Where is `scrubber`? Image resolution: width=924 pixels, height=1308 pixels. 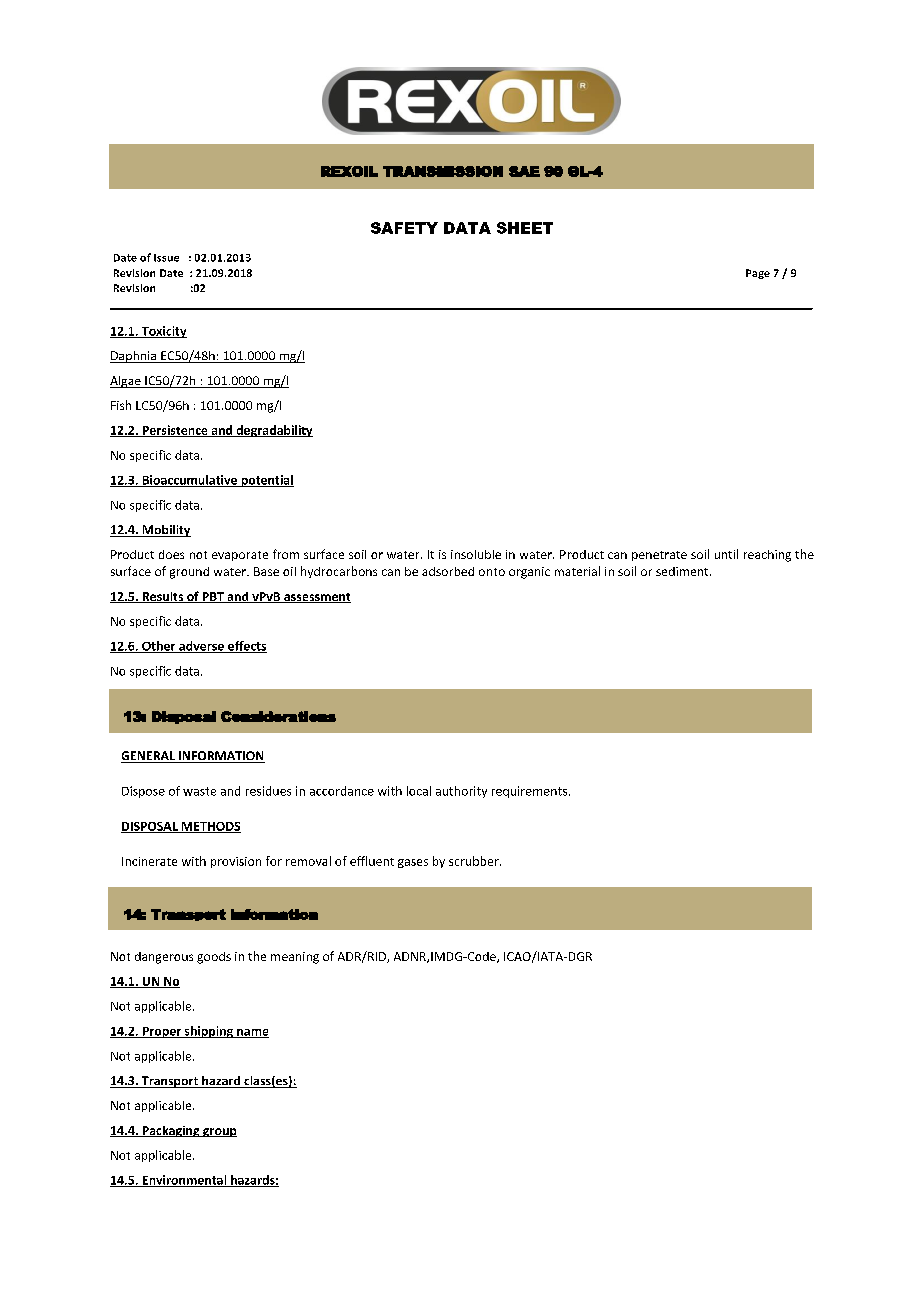
scrubber is located at coordinates (475, 861).
